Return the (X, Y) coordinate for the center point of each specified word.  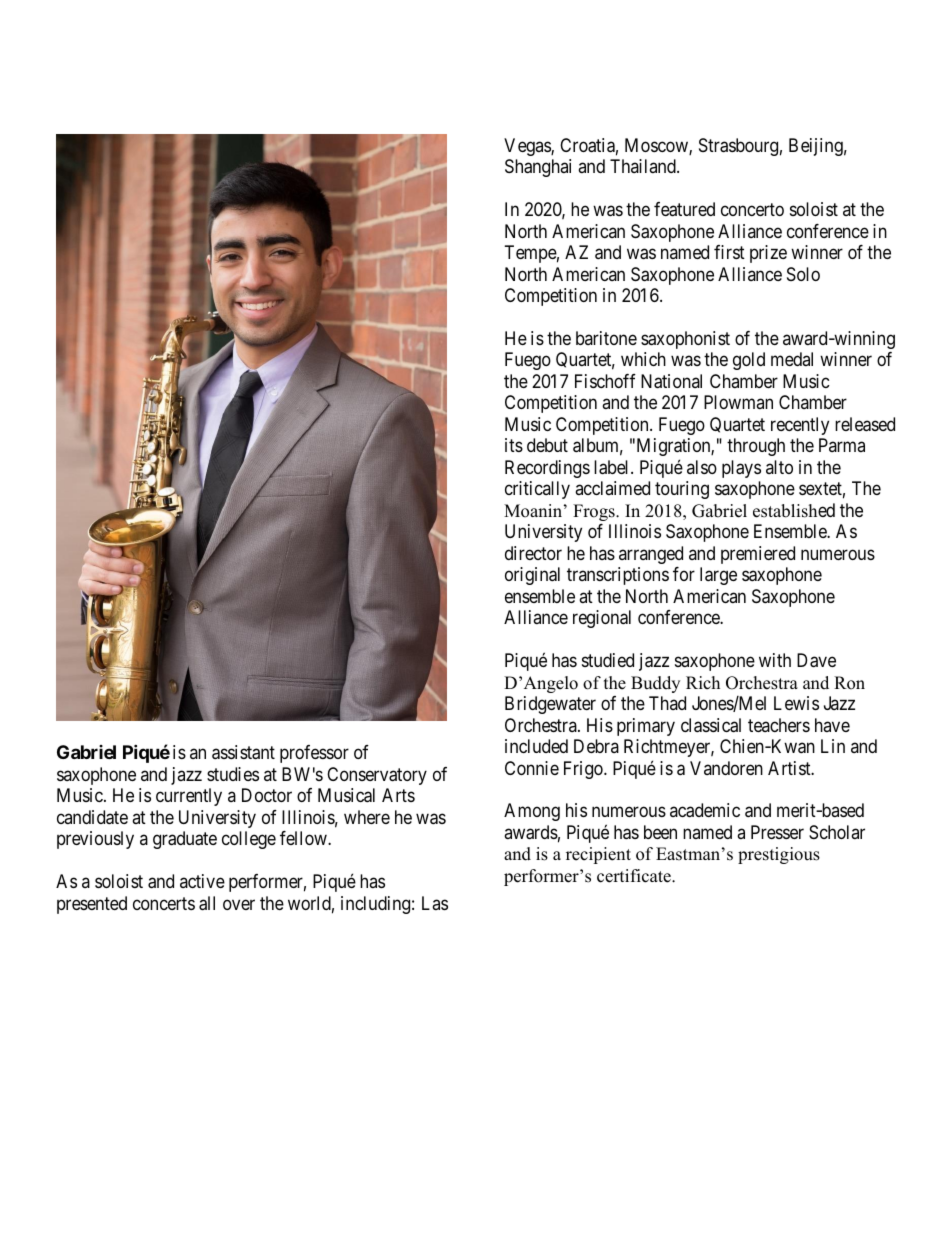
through (756, 447)
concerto (752, 209)
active (202, 881)
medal (792, 359)
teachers (779, 725)
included (536, 746)
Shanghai (538, 168)
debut (547, 445)
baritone (606, 338)
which (643, 359)
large (718, 576)
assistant (243, 752)
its (514, 445)
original (532, 576)
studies (233, 774)
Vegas (528, 147)
